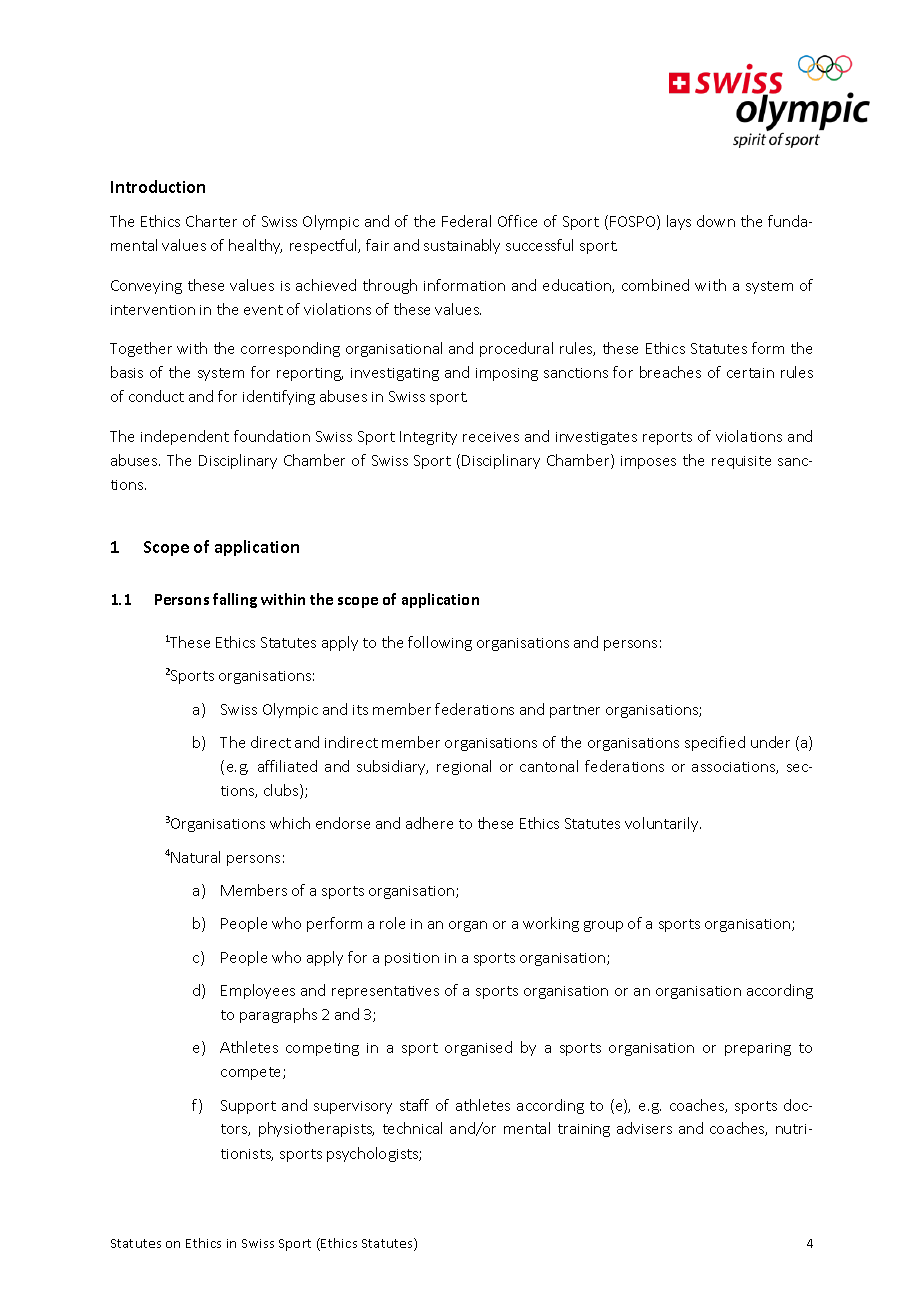  I want to click on Federal, so click(466, 221).
